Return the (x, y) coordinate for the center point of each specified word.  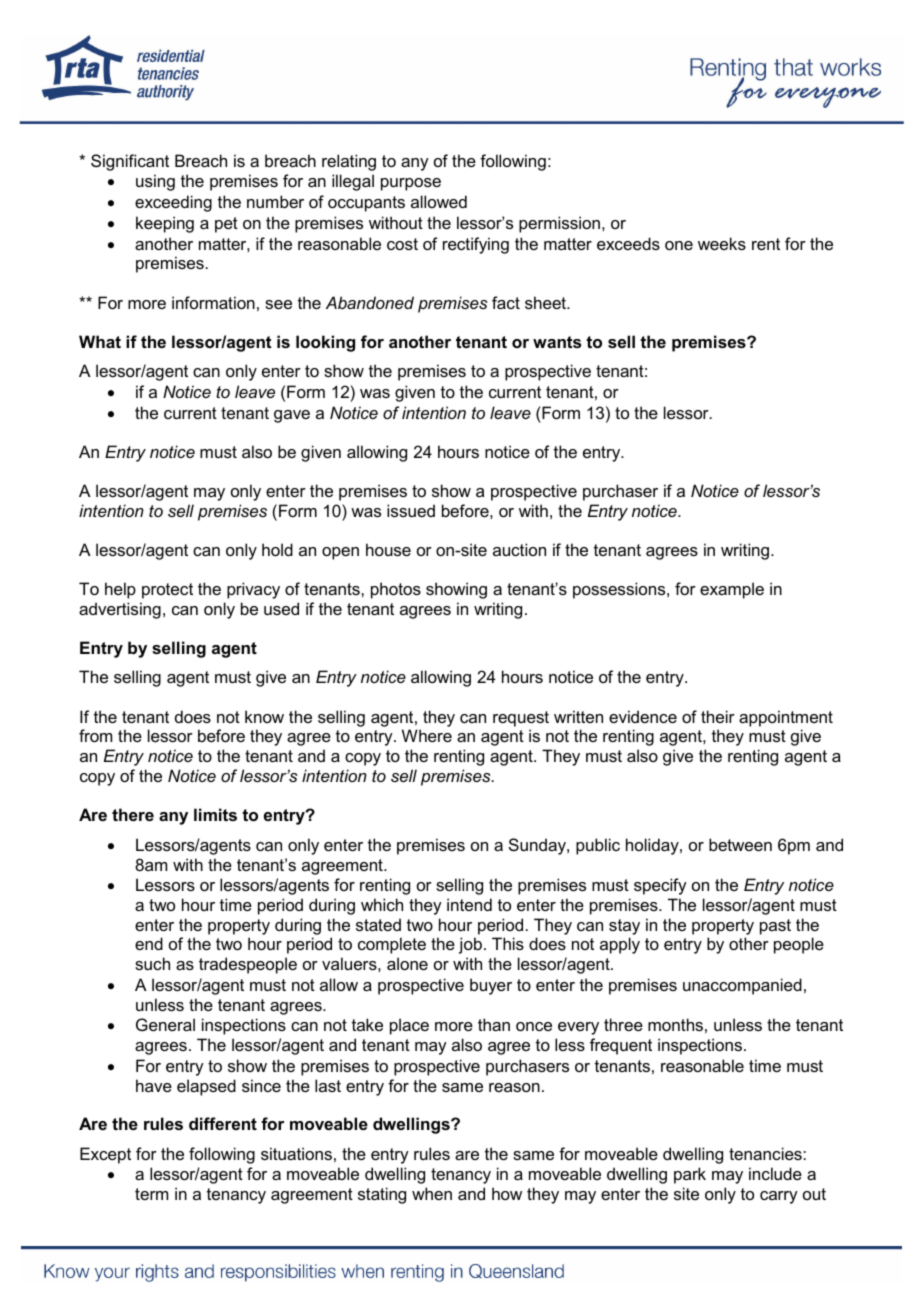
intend (469, 904)
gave (292, 416)
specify (660, 886)
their (718, 716)
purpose (411, 184)
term (151, 1194)
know (264, 716)
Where (427, 735)
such (152, 963)
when (432, 1193)
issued (411, 510)
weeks (722, 243)
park (690, 1175)
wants (557, 342)
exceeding (173, 203)
